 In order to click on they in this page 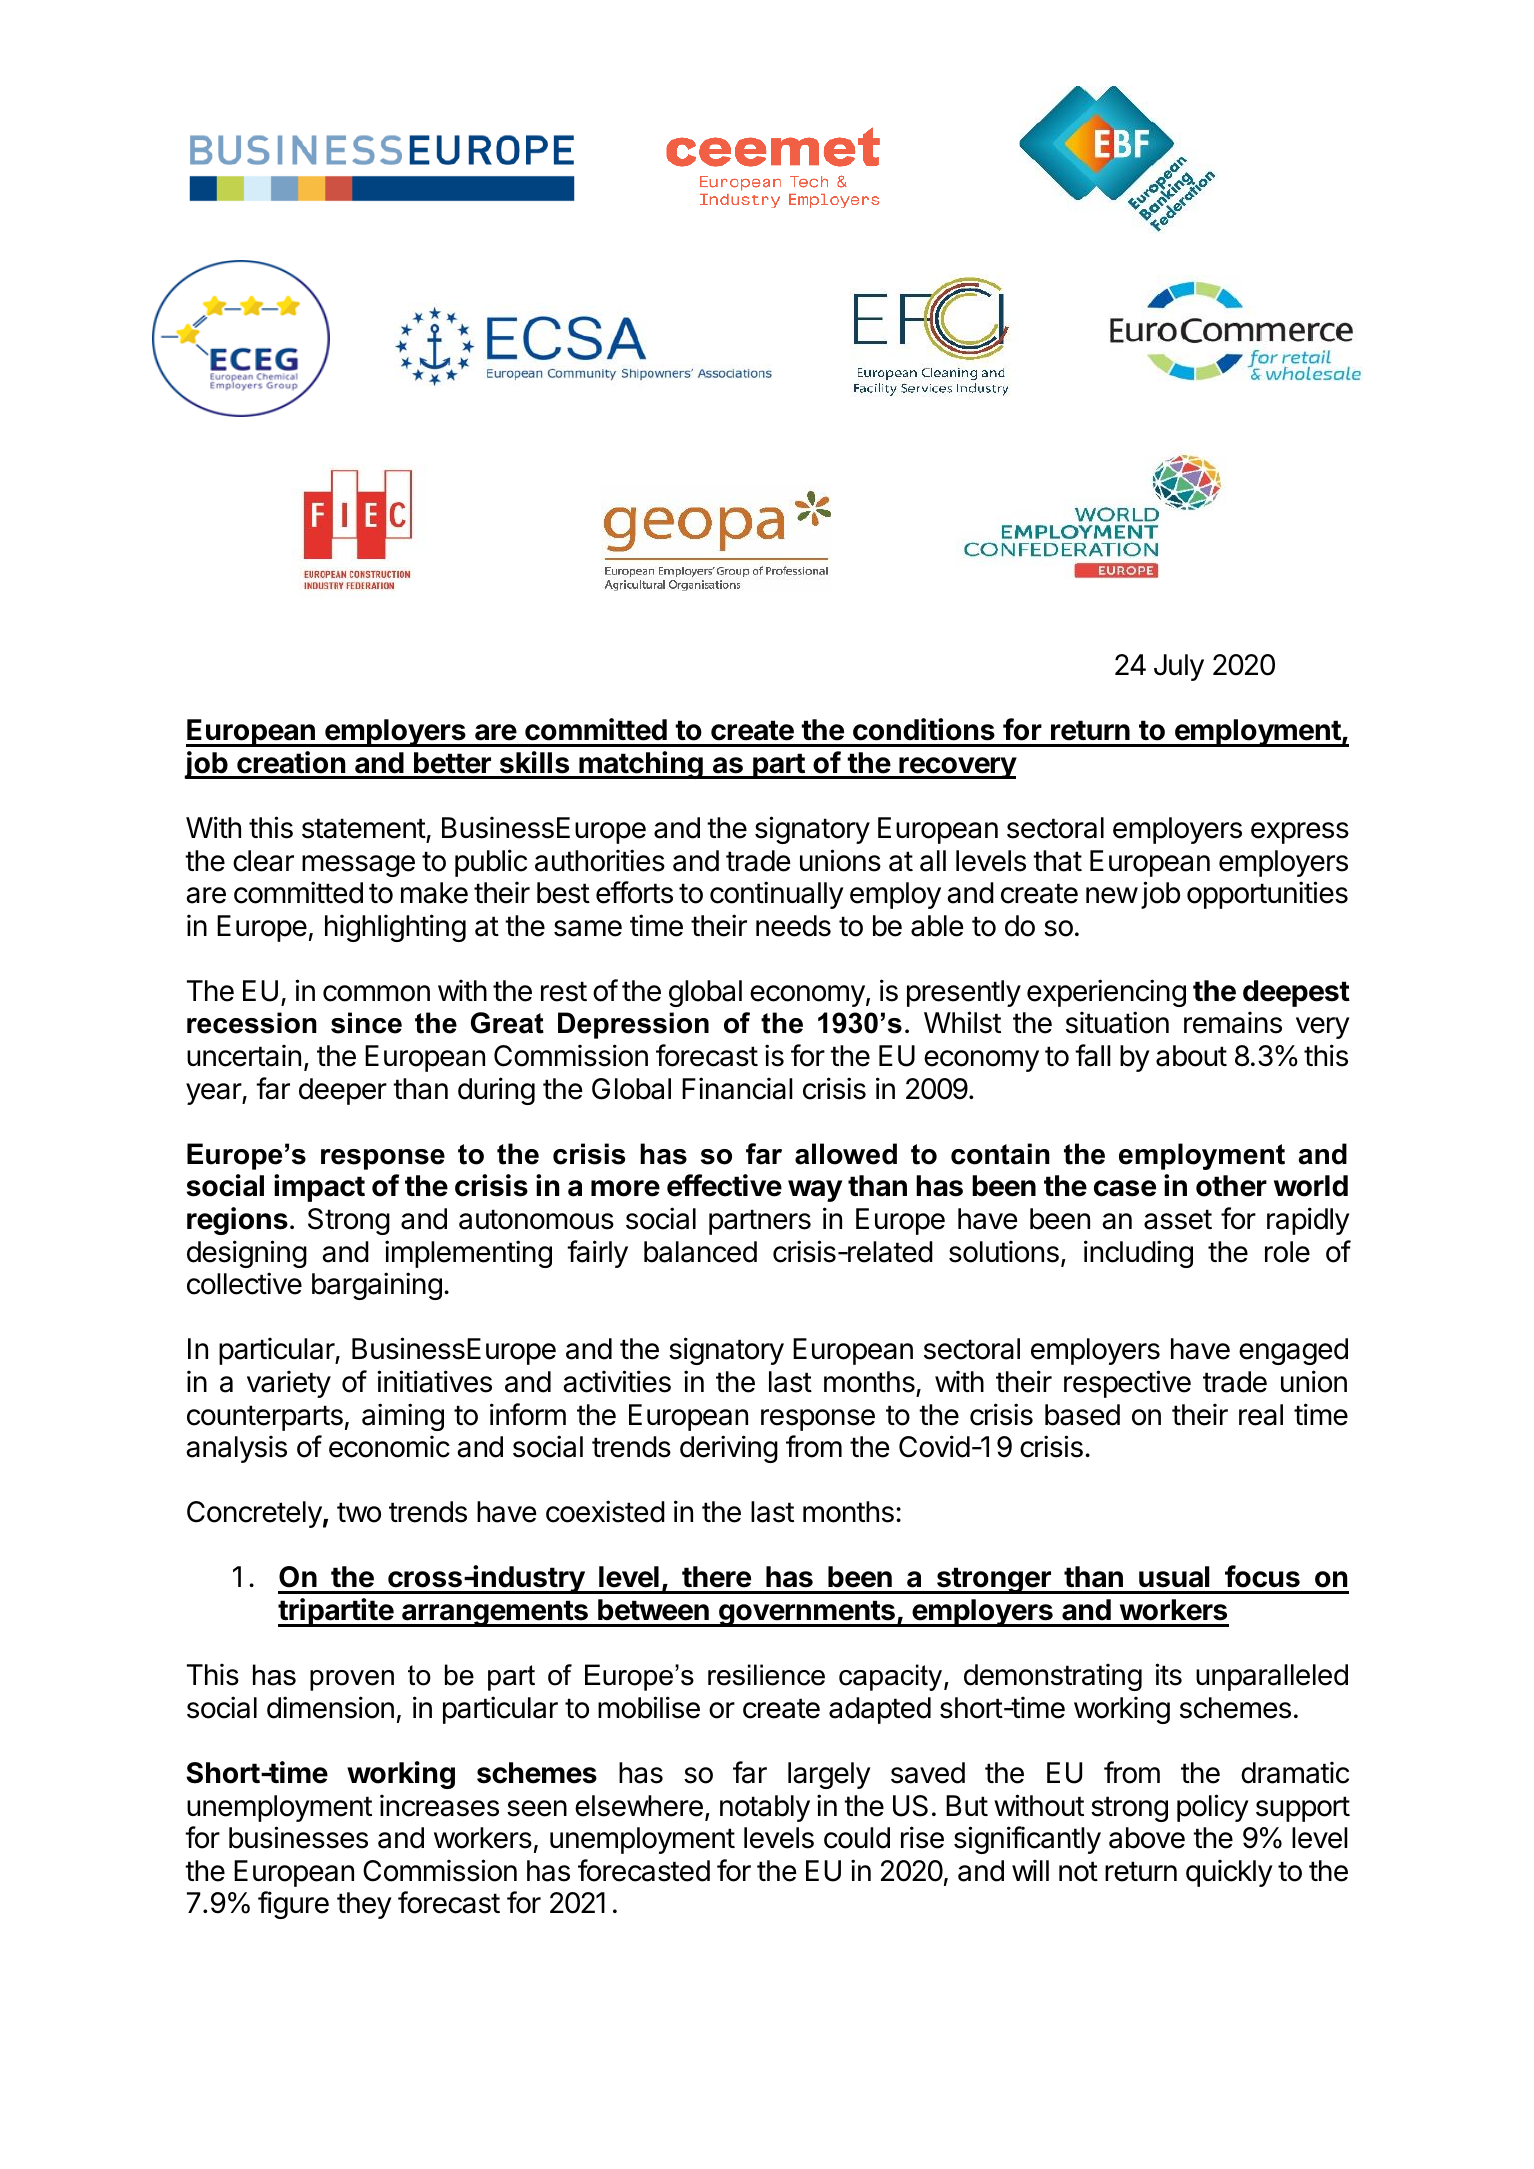, I will do `click(364, 1905)`.
